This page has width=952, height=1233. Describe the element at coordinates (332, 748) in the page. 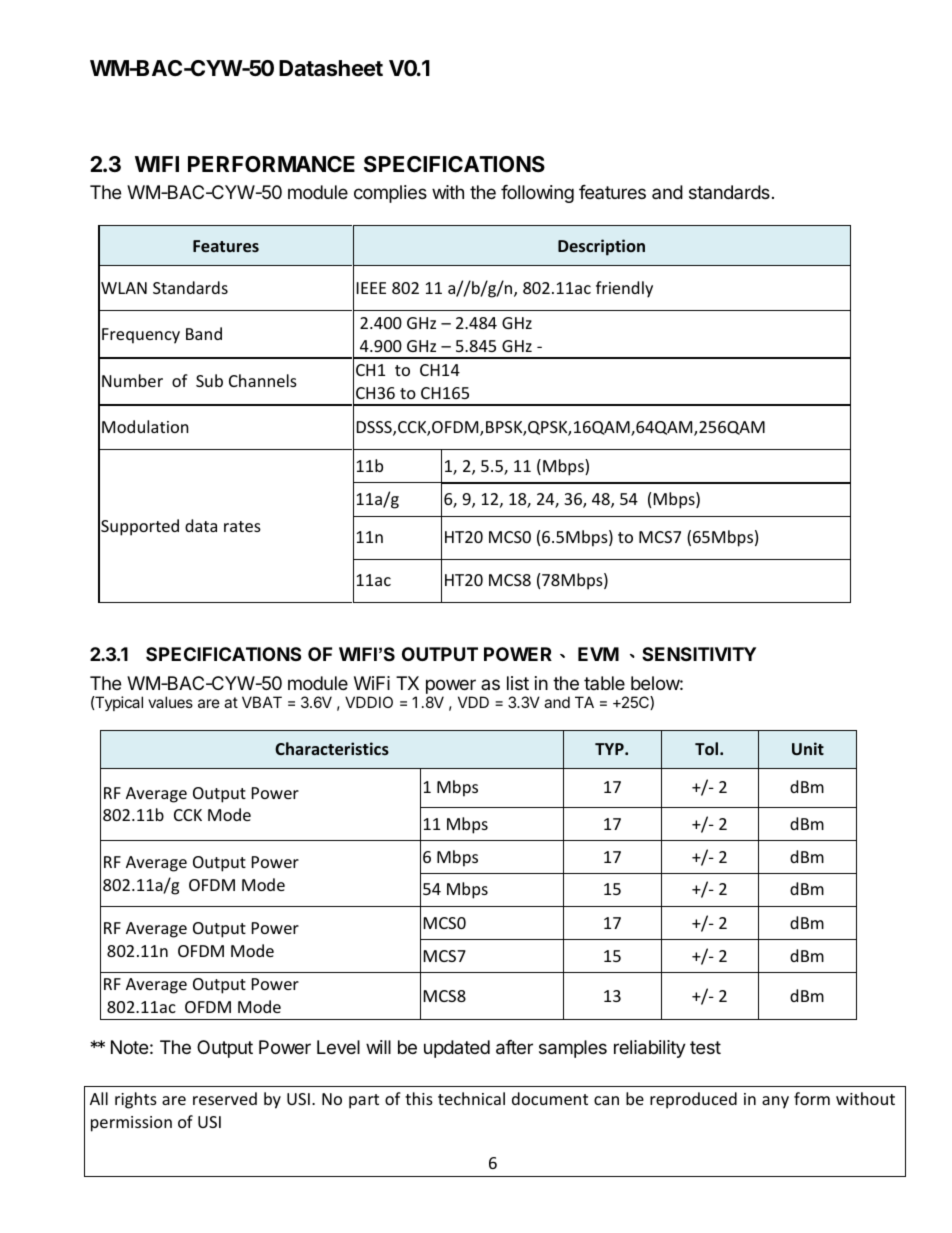

I see `Characteristics` at that location.
